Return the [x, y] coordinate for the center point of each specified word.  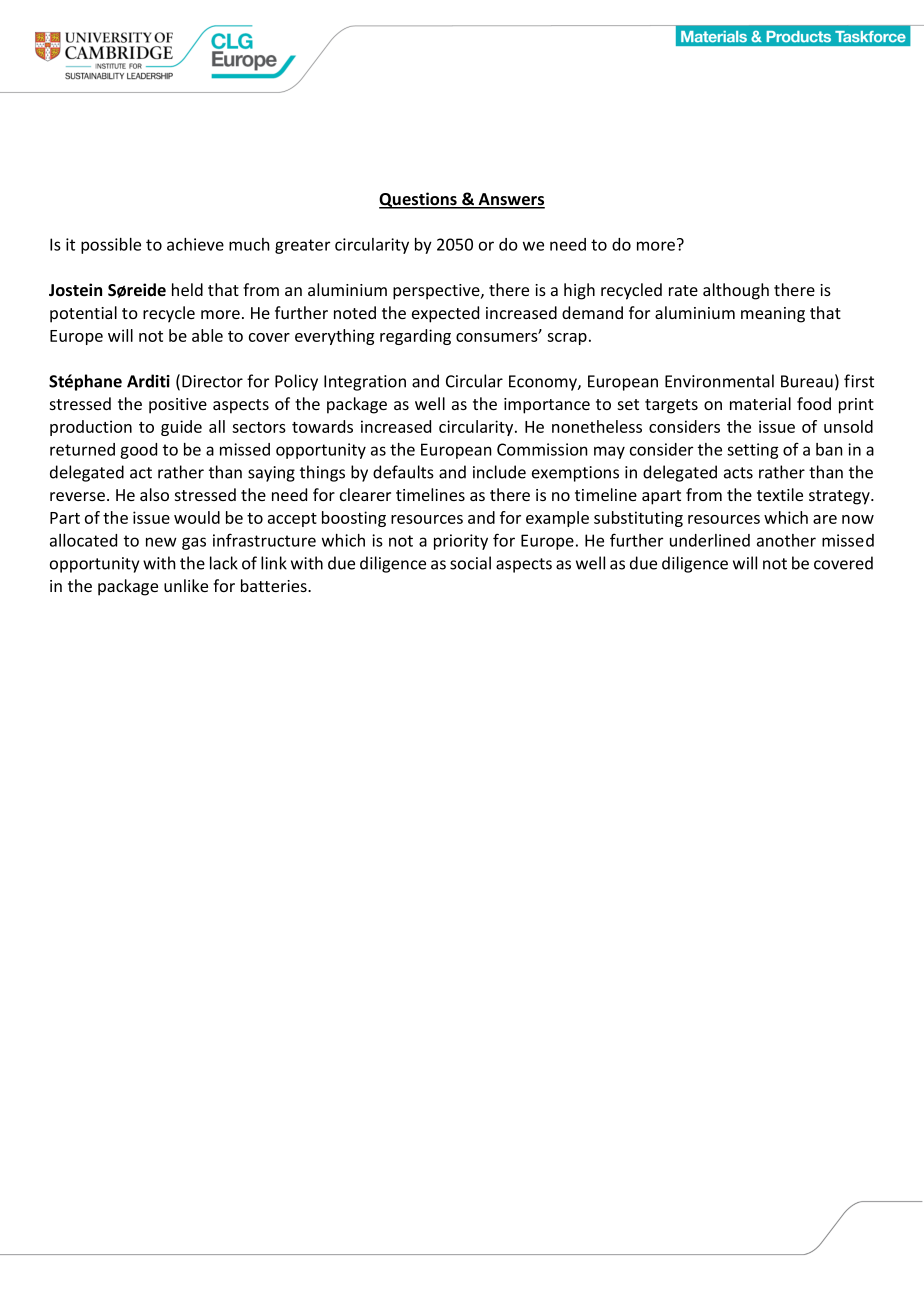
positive [178, 406]
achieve [195, 244]
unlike [186, 585]
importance [547, 406]
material [760, 403]
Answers [510, 200]
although [736, 291]
